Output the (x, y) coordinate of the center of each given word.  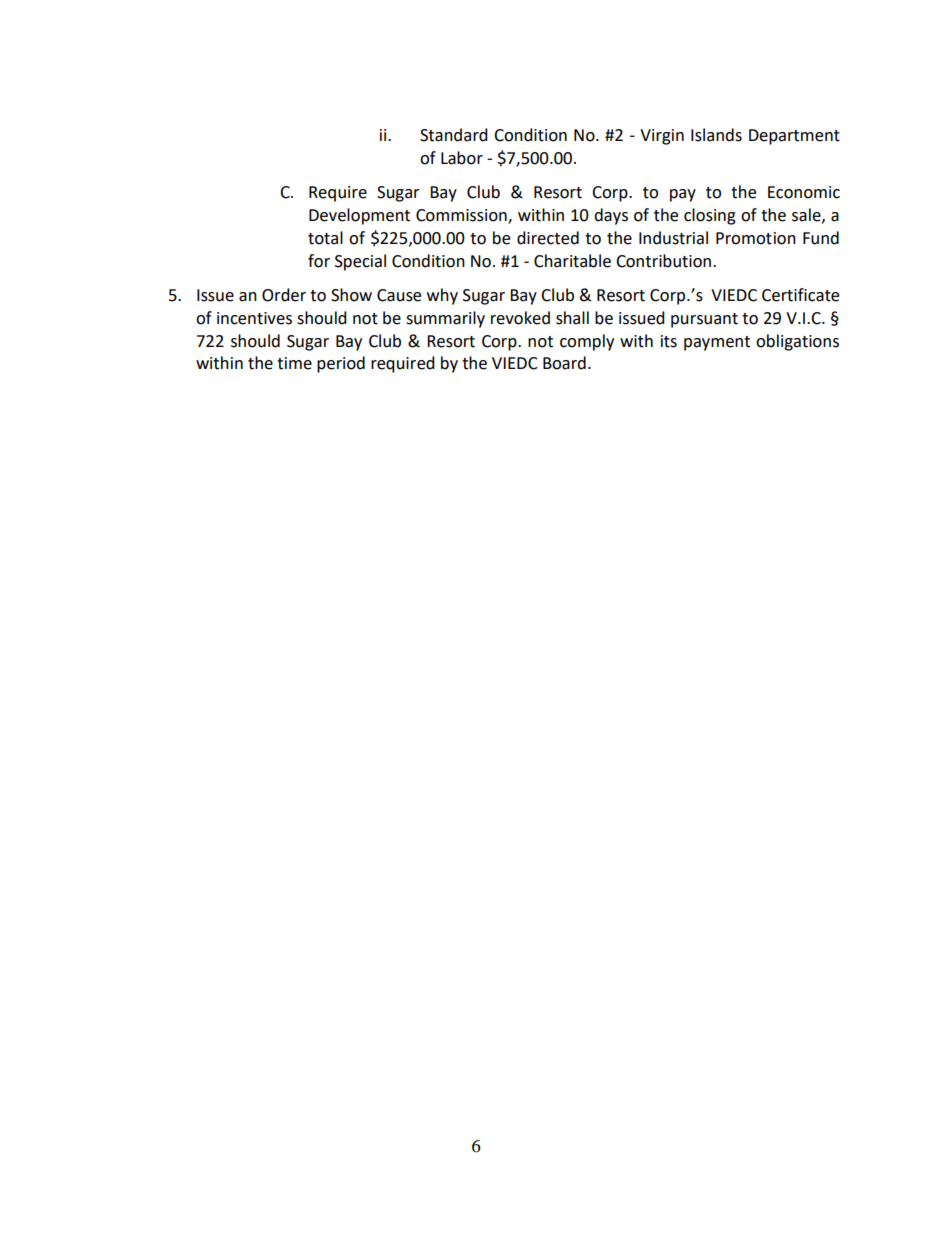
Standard (454, 135)
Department (794, 137)
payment (717, 343)
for (319, 261)
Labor (462, 158)
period (341, 364)
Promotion (756, 238)
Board (564, 363)
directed (548, 238)
